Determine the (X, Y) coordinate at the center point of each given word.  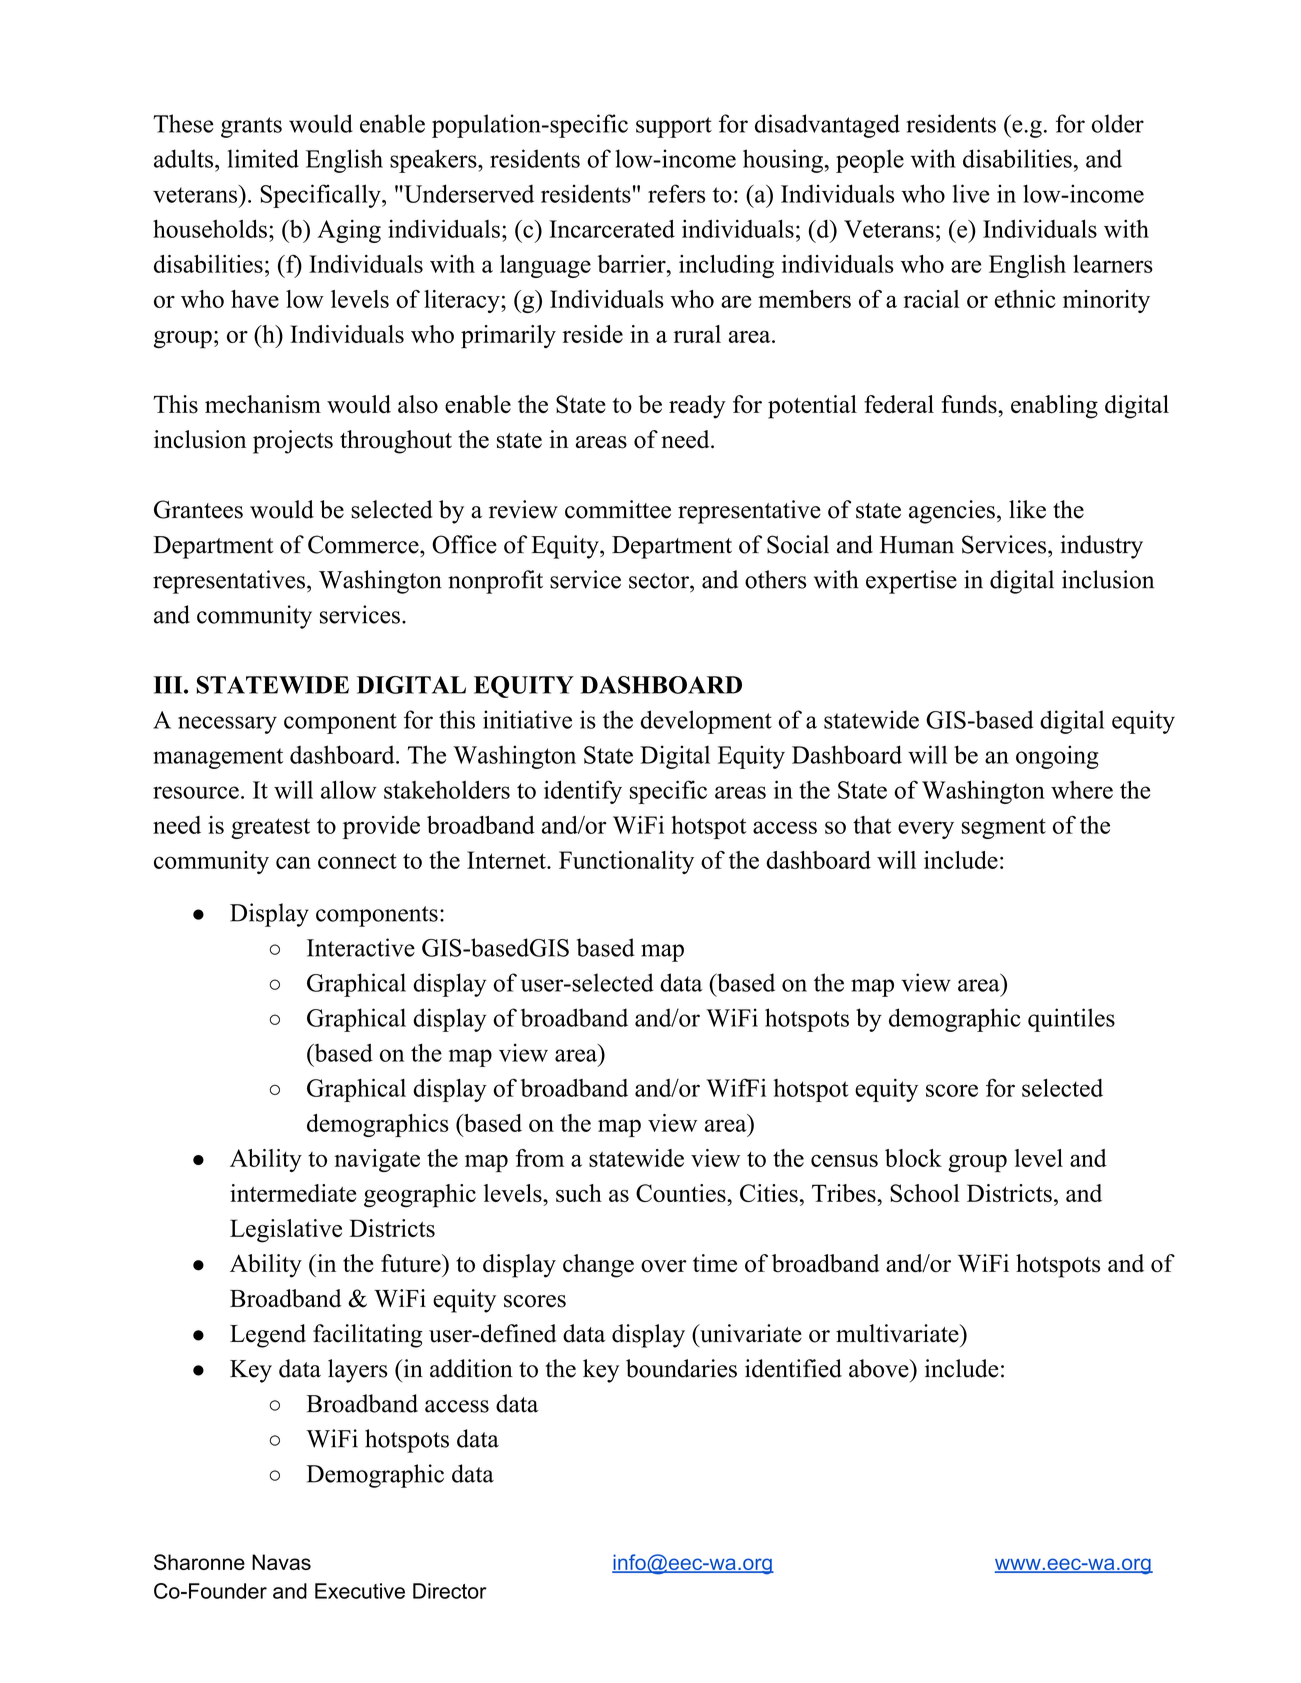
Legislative (286, 1231)
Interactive (361, 947)
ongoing (1057, 757)
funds (970, 404)
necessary (227, 725)
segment (1004, 828)
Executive (360, 1591)
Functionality (626, 862)
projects (293, 442)
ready (697, 407)
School (925, 1193)
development (706, 722)
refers (676, 193)
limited (263, 158)
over (664, 1266)
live (971, 193)
